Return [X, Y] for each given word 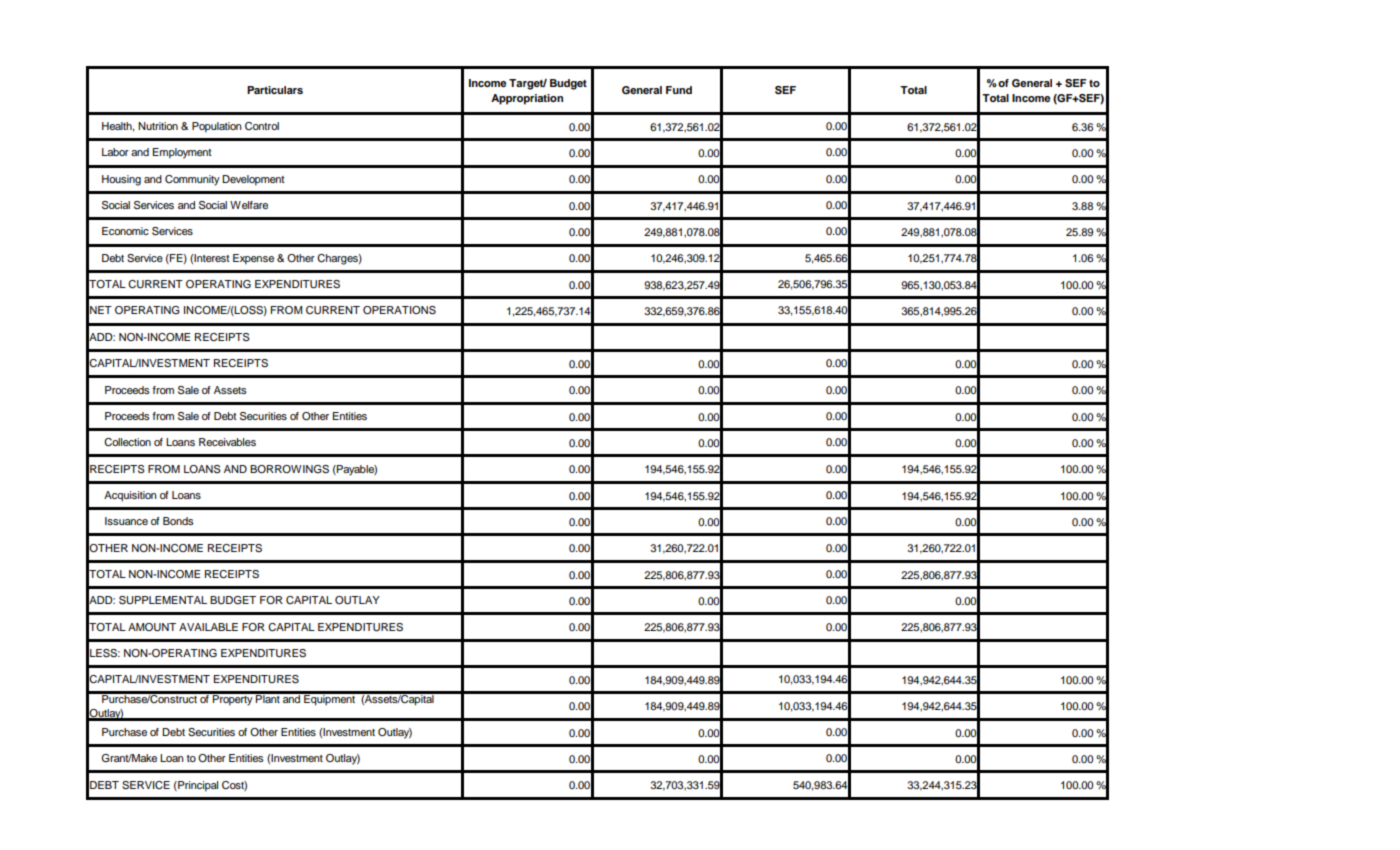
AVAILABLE [208, 627]
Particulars [275, 90]
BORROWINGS [289, 469]
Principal [197, 786]
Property [233, 699]
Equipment [329, 699]
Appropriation [527, 99]
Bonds [178, 521]
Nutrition [158, 126]
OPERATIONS [399, 310]
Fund [679, 90]
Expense [253, 259]
